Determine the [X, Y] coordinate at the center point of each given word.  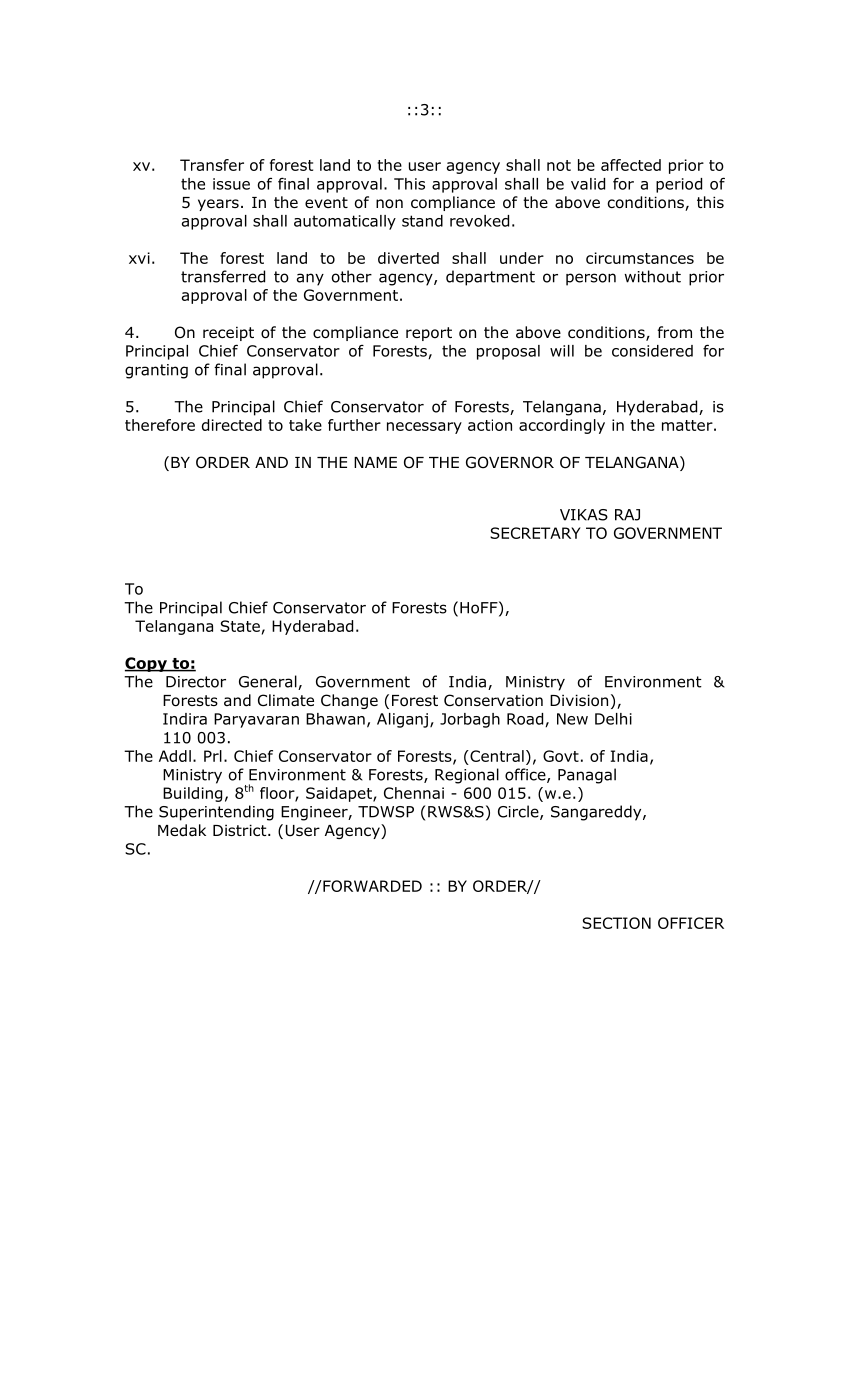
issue [231, 184]
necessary [424, 428]
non [389, 204]
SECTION [616, 923]
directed [232, 425]
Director [196, 682]
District [241, 830]
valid [588, 184]
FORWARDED [371, 886]
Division [579, 700]
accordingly [562, 426]
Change [349, 701]
